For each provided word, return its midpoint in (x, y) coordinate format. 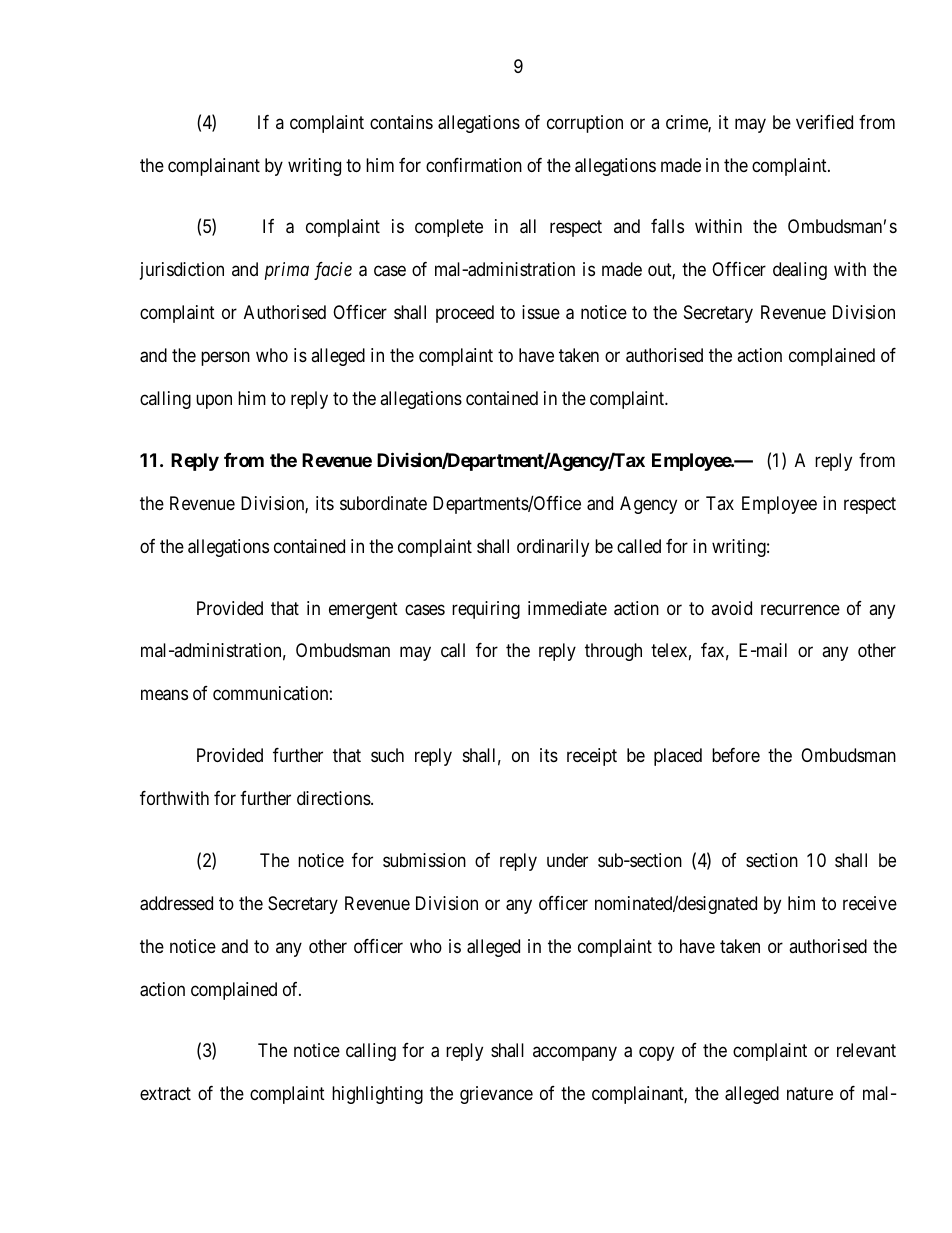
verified (824, 122)
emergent (363, 610)
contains (401, 122)
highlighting (377, 1095)
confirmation (474, 165)
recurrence (800, 609)
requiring (486, 610)
